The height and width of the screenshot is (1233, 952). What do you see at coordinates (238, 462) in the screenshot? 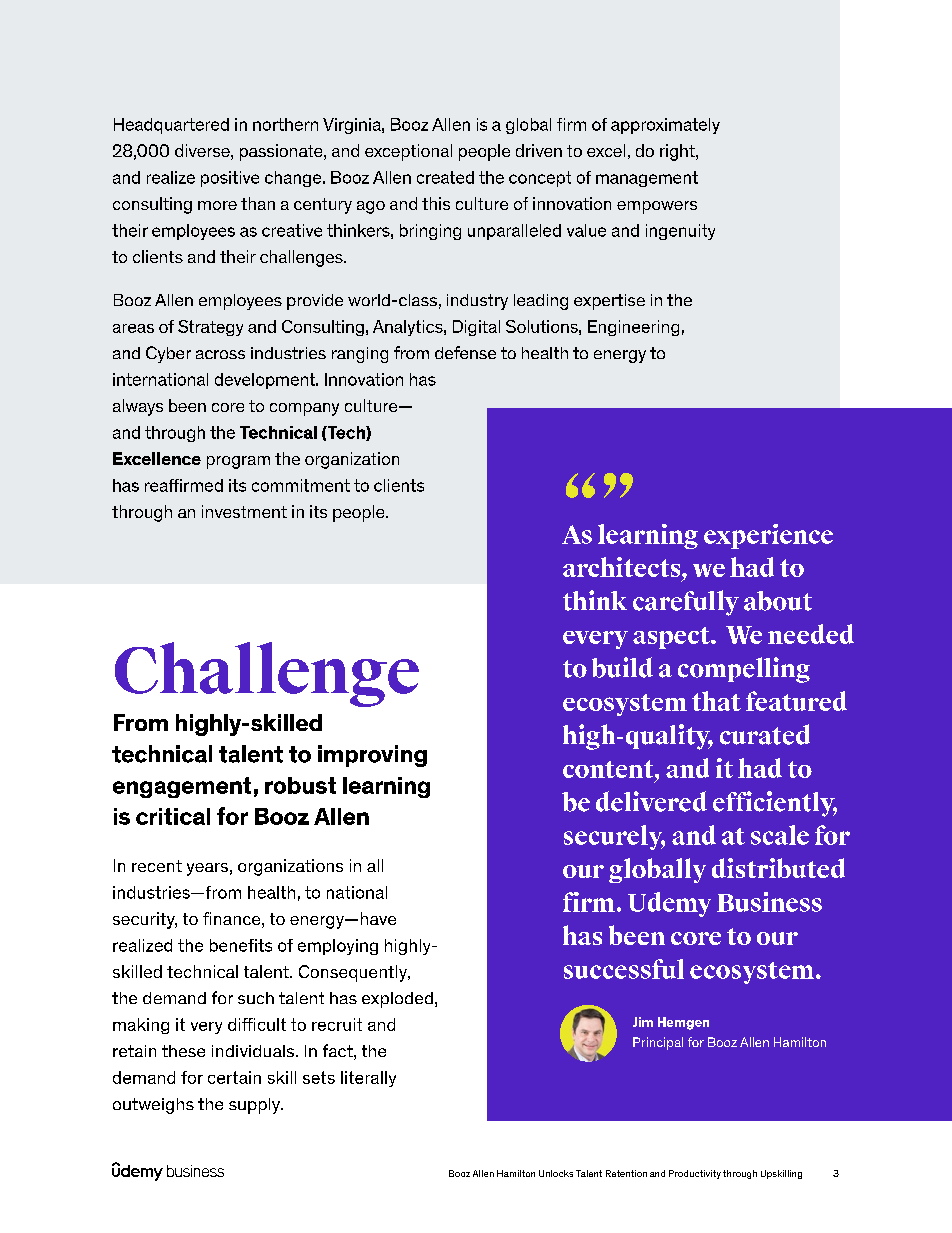
I see `program` at bounding box center [238, 462].
